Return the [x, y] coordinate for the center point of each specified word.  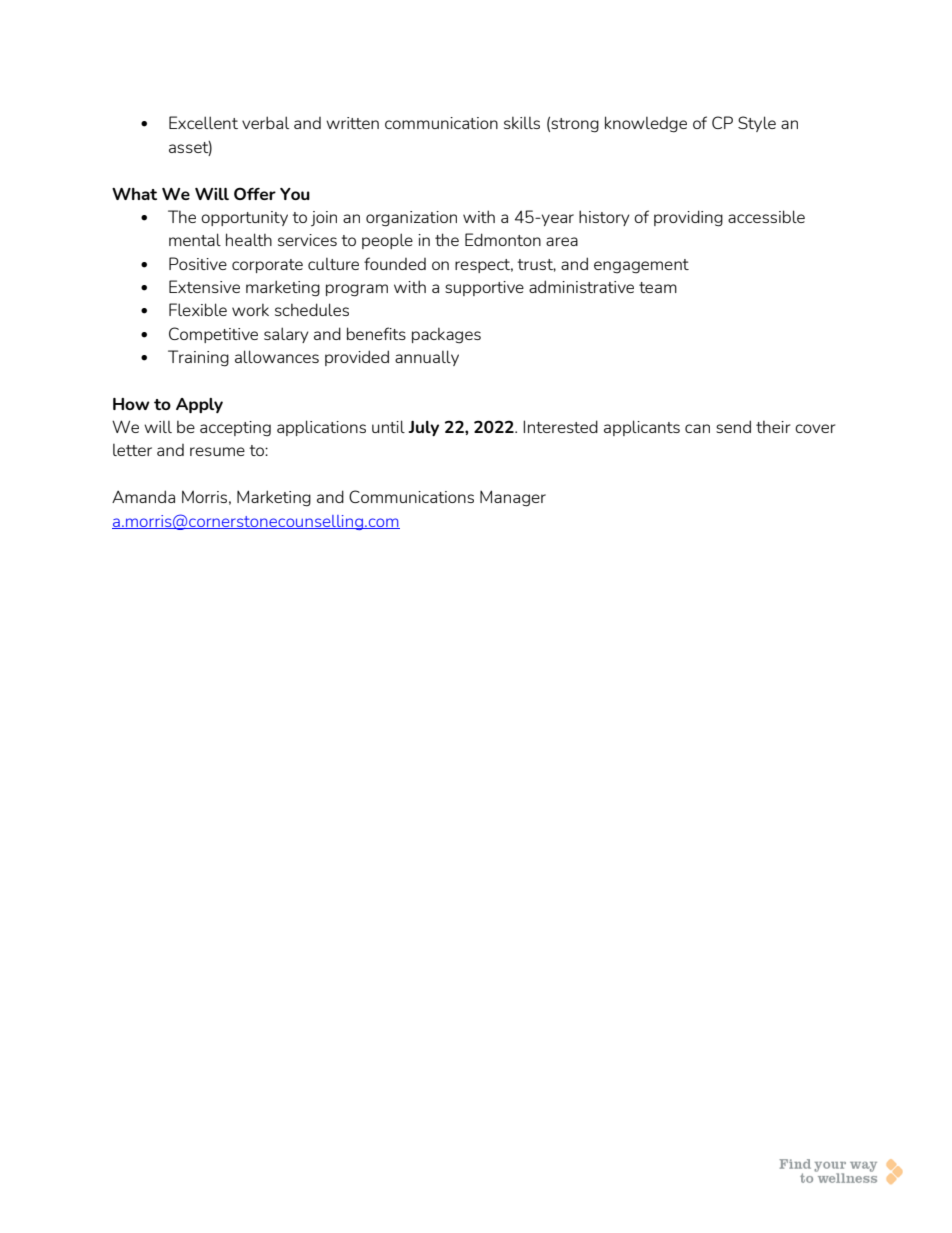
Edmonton [503, 239]
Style [757, 124]
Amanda [143, 496]
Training [198, 358]
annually [427, 358]
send [733, 426]
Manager [513, 498]
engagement [641, 266]
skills [522, 123]
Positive [198, 263]
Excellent [203, 122]
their [773, 427]
